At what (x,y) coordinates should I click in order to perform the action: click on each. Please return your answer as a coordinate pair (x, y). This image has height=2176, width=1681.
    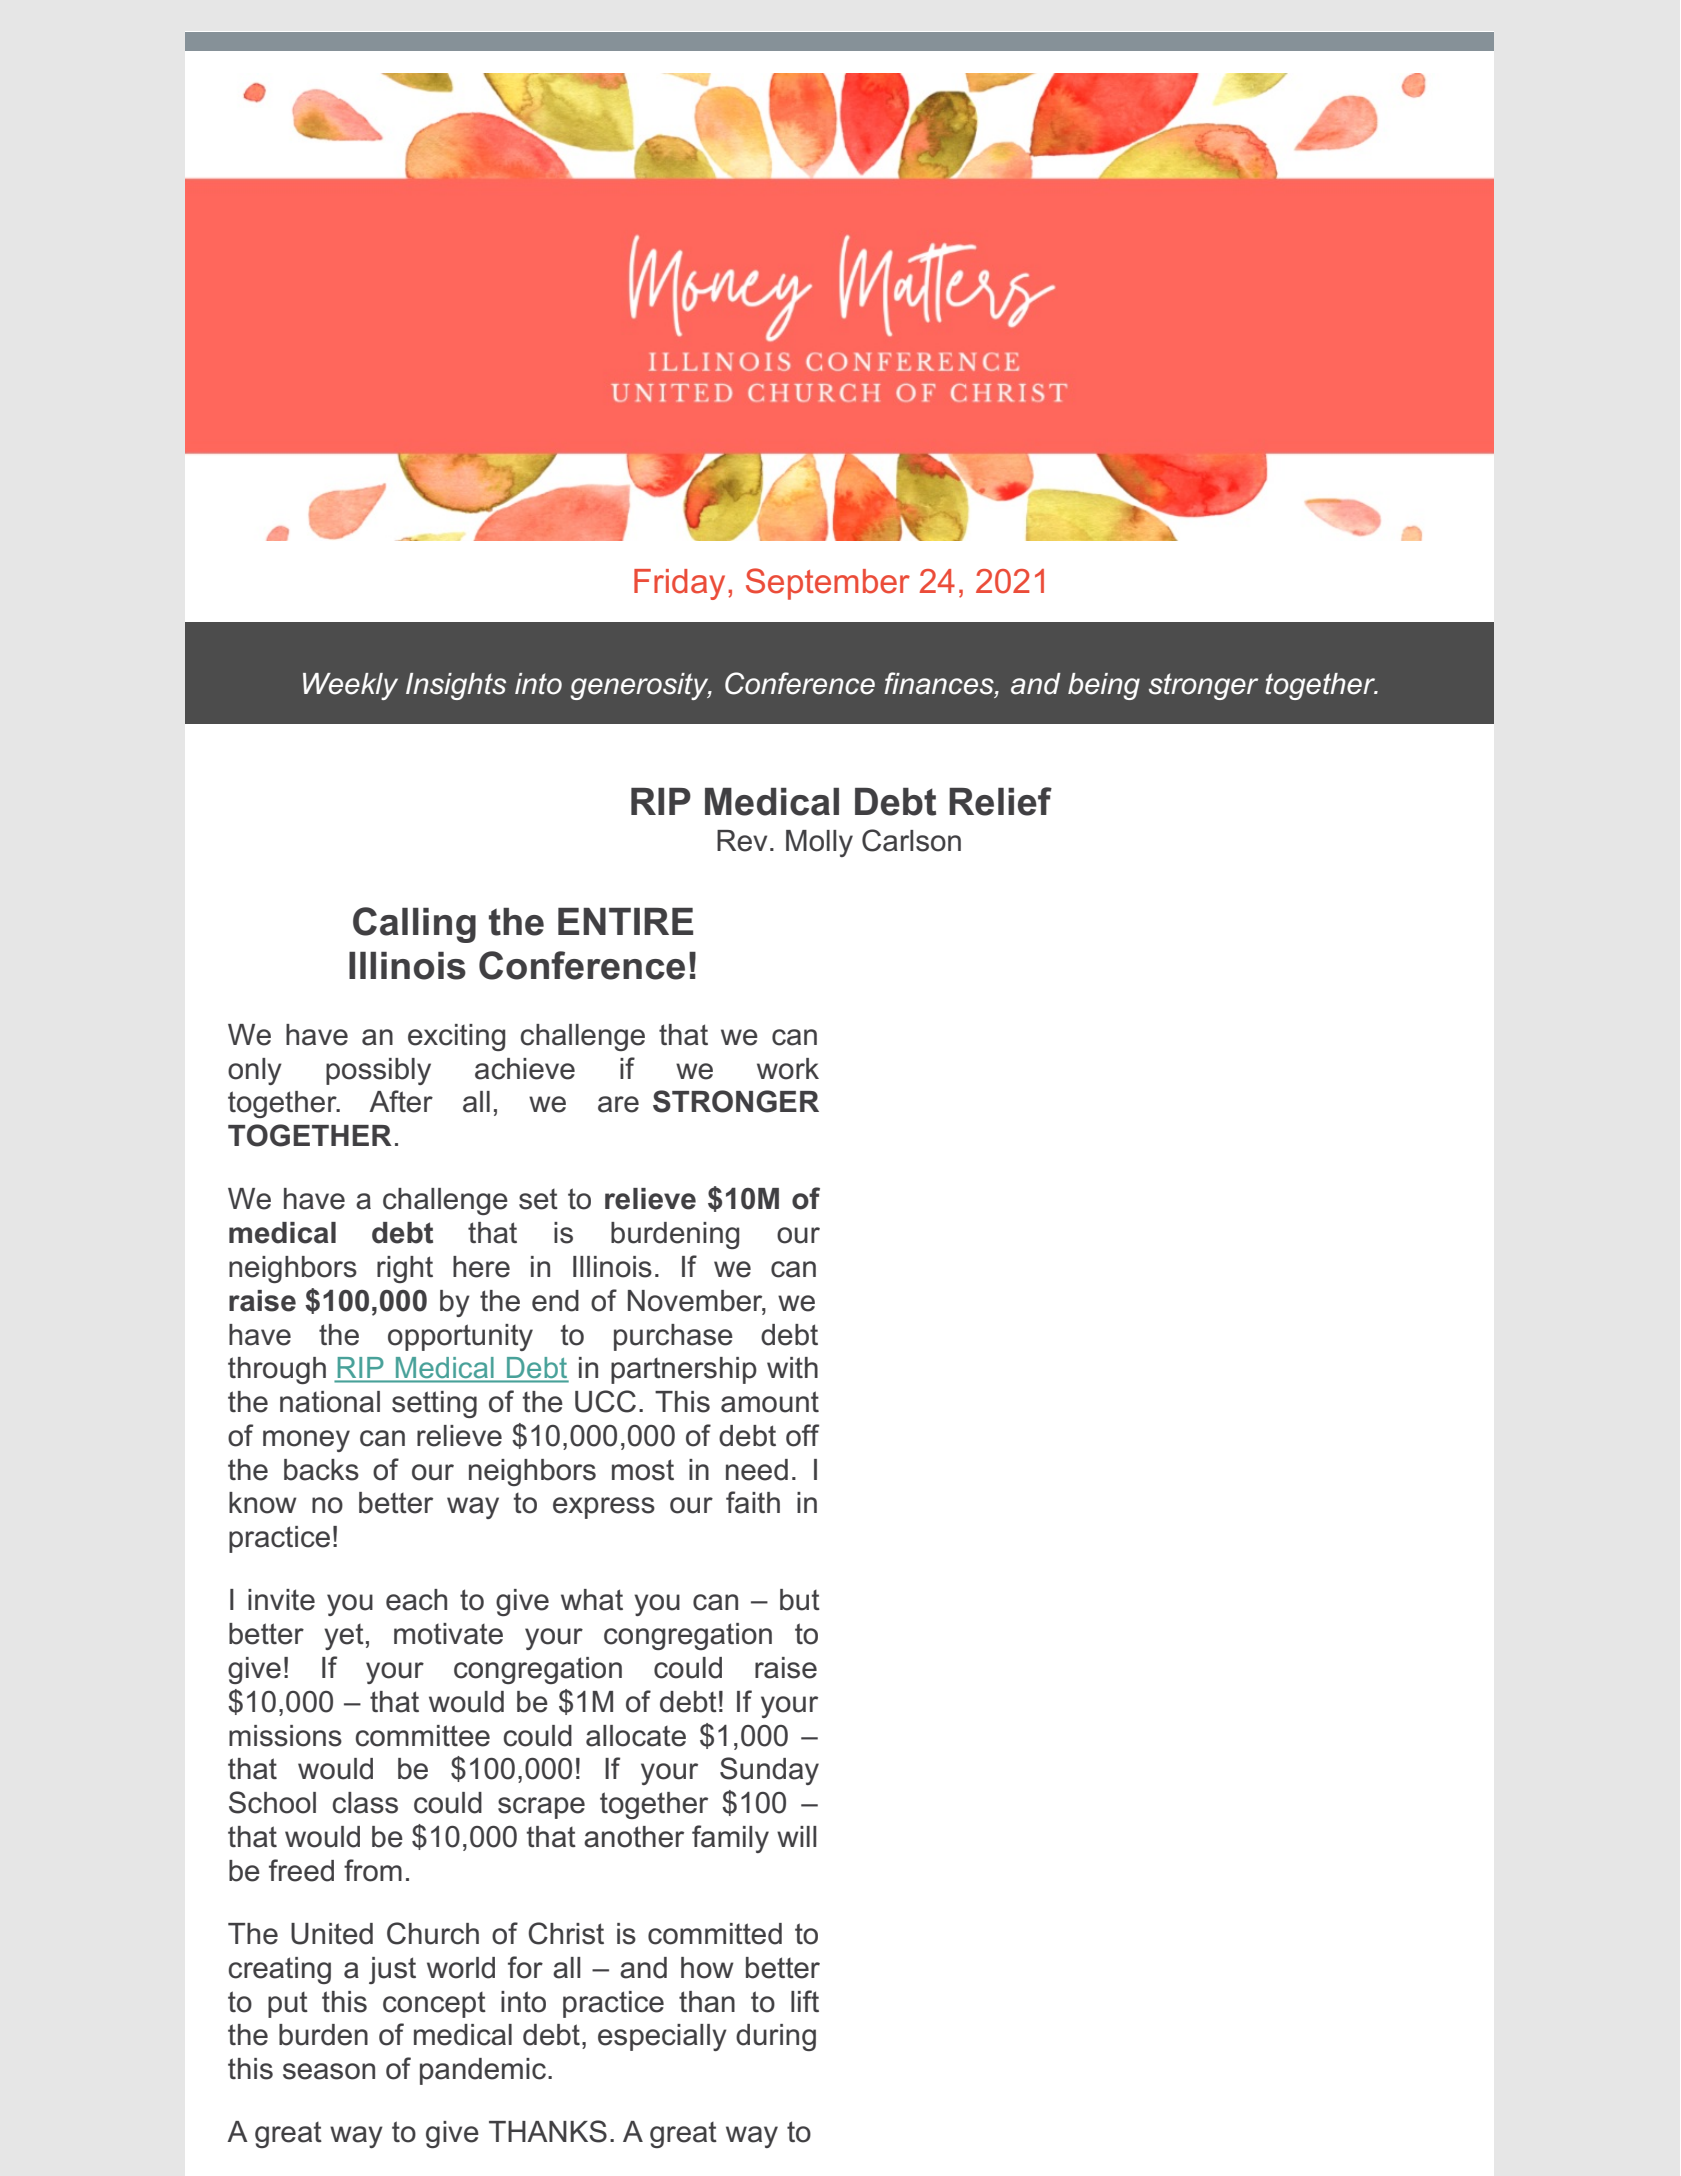
    Looking at the image, I should click on (416, 1600).
